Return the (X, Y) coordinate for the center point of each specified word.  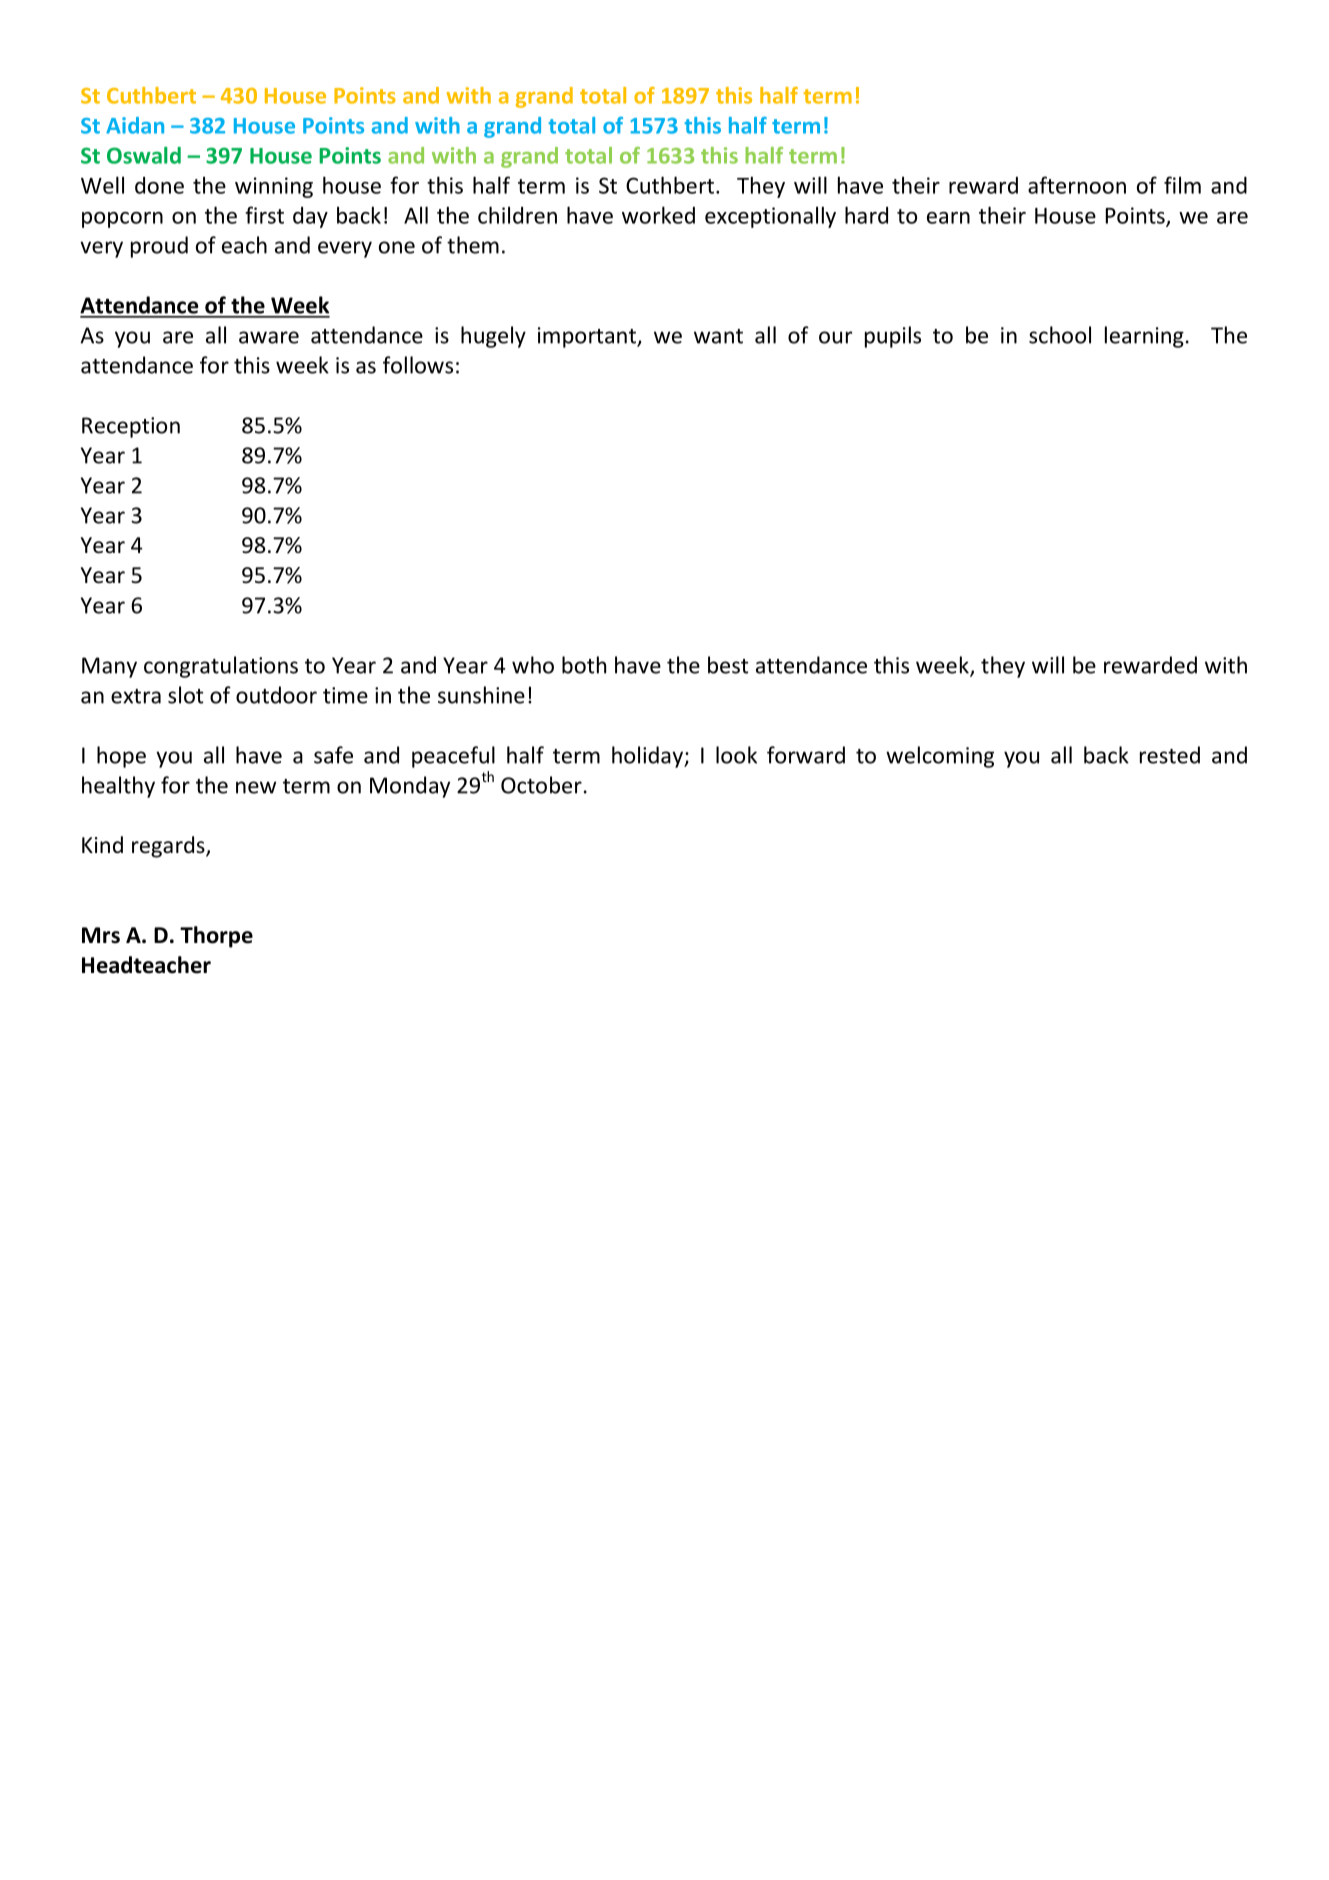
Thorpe (216, 937)
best (728, 665)
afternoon (1077, 185)
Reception (131, 427)
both (584, 665)
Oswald (144, 155)
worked (658, 215)
